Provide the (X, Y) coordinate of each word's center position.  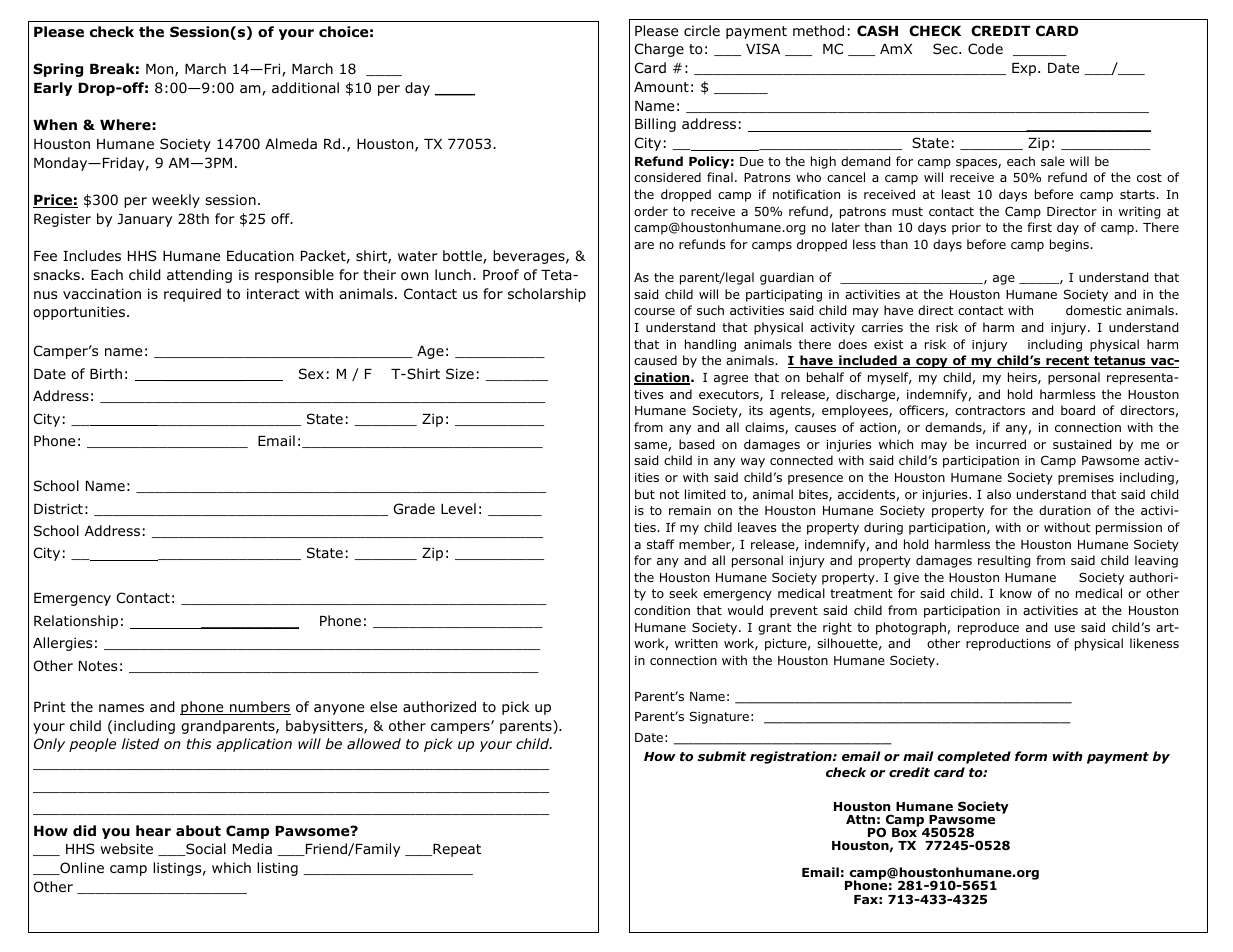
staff (660, 544)
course (654, 311)
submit (722, 756)
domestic (1093, 310)
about (198, 831)
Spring (58, 70)
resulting (1004, 561)
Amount (661, 87)
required (192, 295)
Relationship (76, 622)
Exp (1024, 69)
